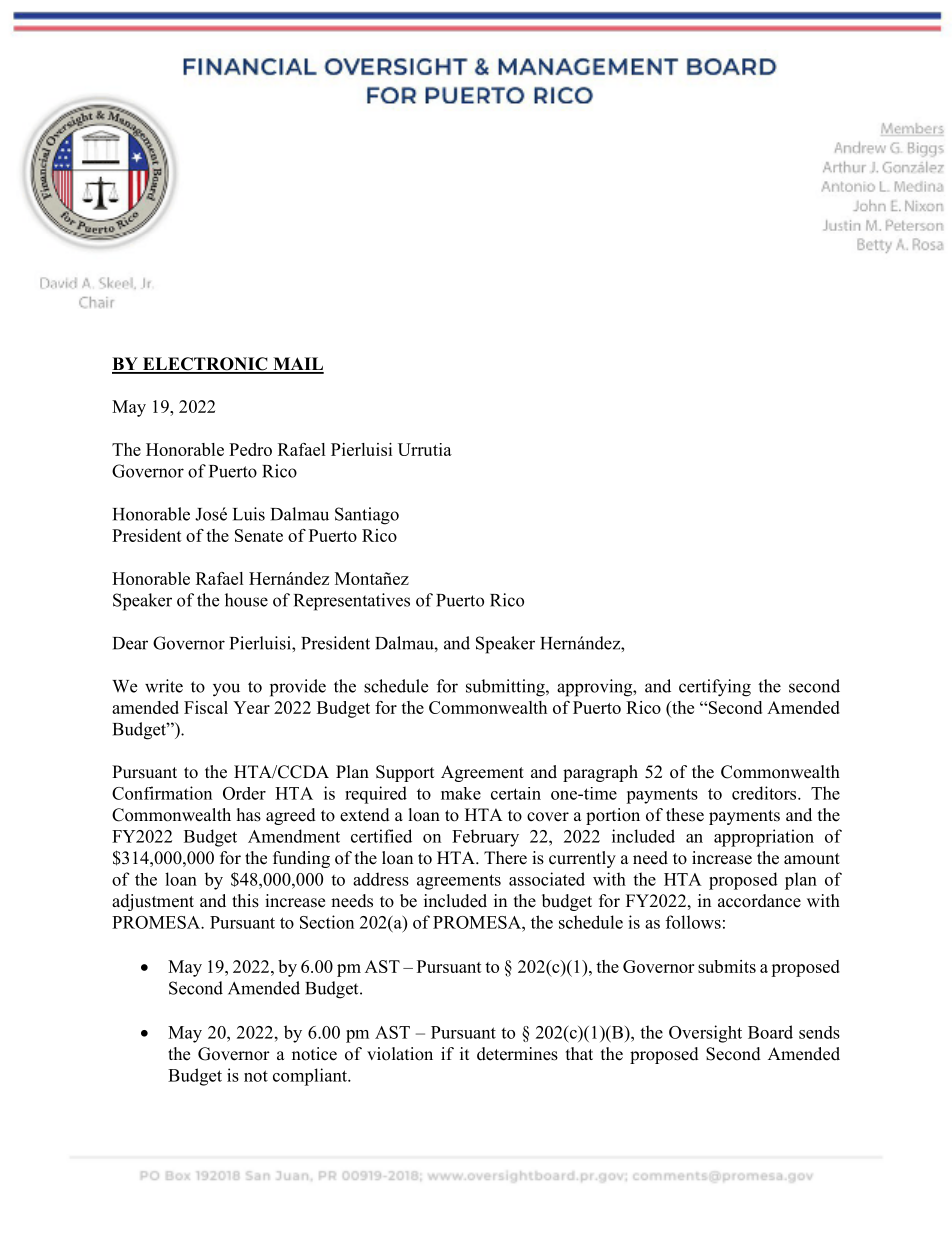  I want to click on Santiago, so click(367, 516).
